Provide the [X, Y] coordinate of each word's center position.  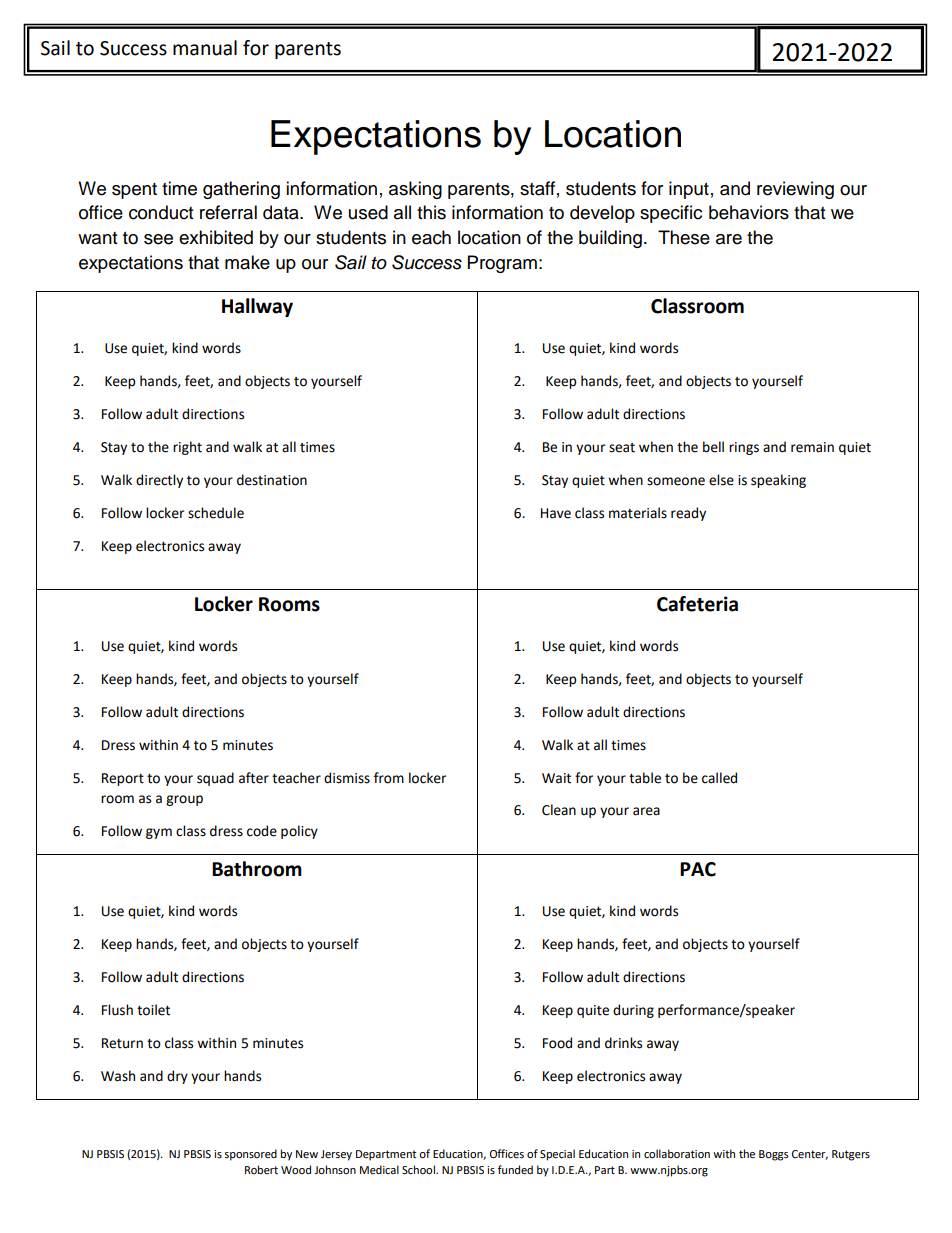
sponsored [250, 1155]
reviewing [795, 190]
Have [556, 513]
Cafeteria [697, 604]
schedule [216, 513]
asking [415, 190]
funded [515, 1170]
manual [205, 48]
